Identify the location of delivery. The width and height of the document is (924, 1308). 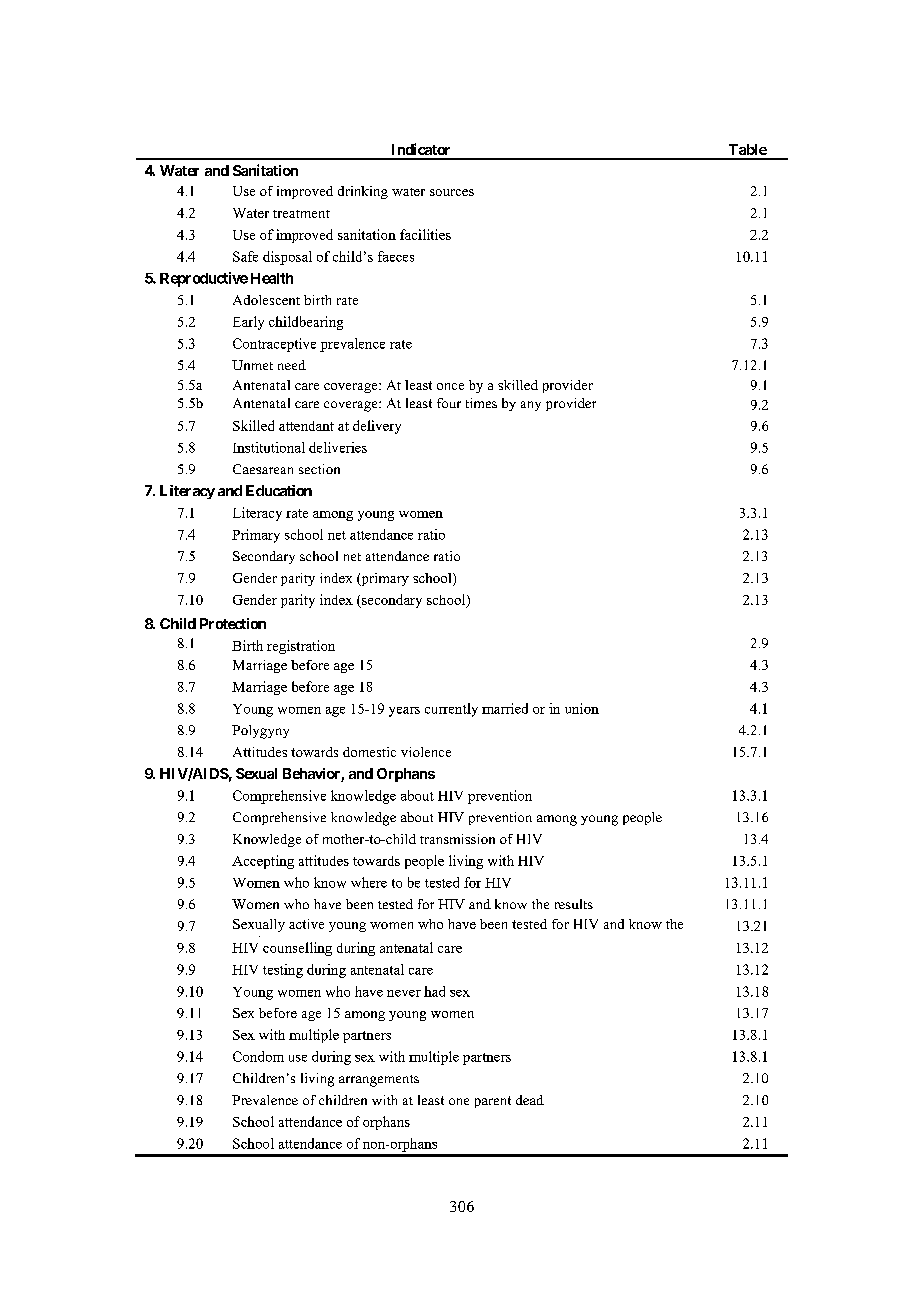
(377, 427).
